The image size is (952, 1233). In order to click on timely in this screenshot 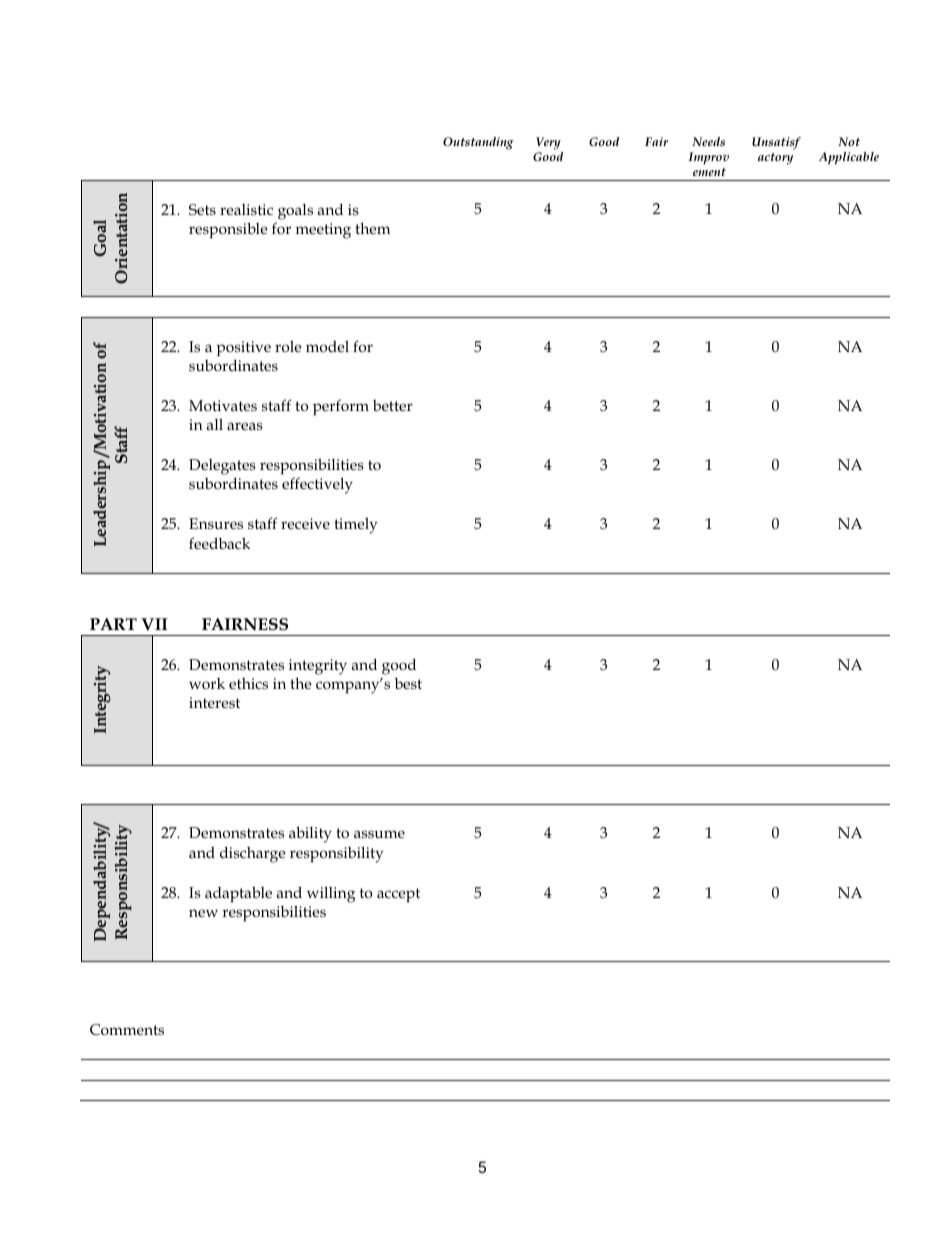, I will do `click(355, 526)`.
